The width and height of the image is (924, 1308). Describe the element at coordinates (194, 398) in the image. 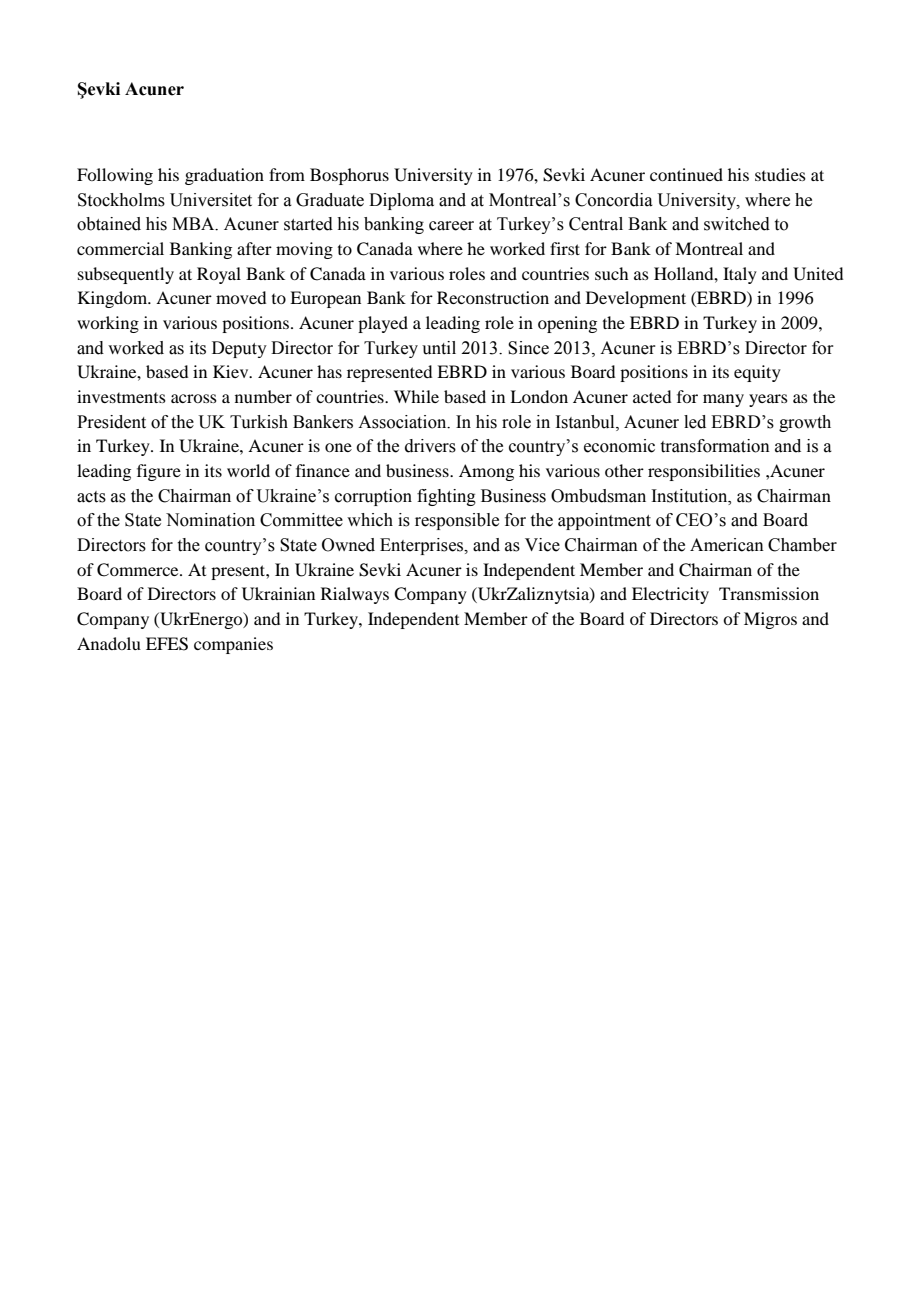

I see `across` at that location.
